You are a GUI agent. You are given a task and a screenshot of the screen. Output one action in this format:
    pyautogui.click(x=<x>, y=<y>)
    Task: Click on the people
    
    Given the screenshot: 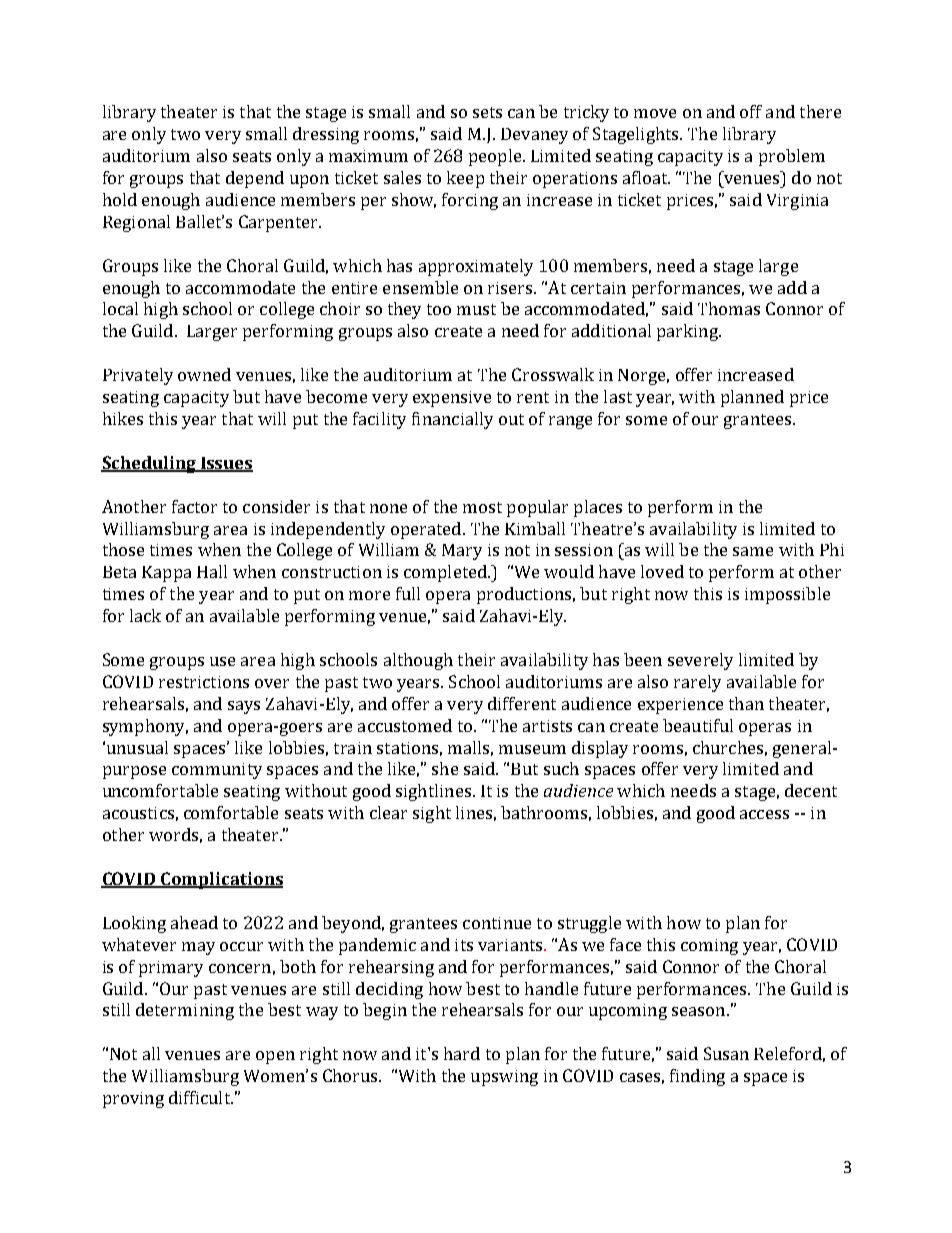 What is the action you would take?
    pyautogui.click(x=495, y=157)
